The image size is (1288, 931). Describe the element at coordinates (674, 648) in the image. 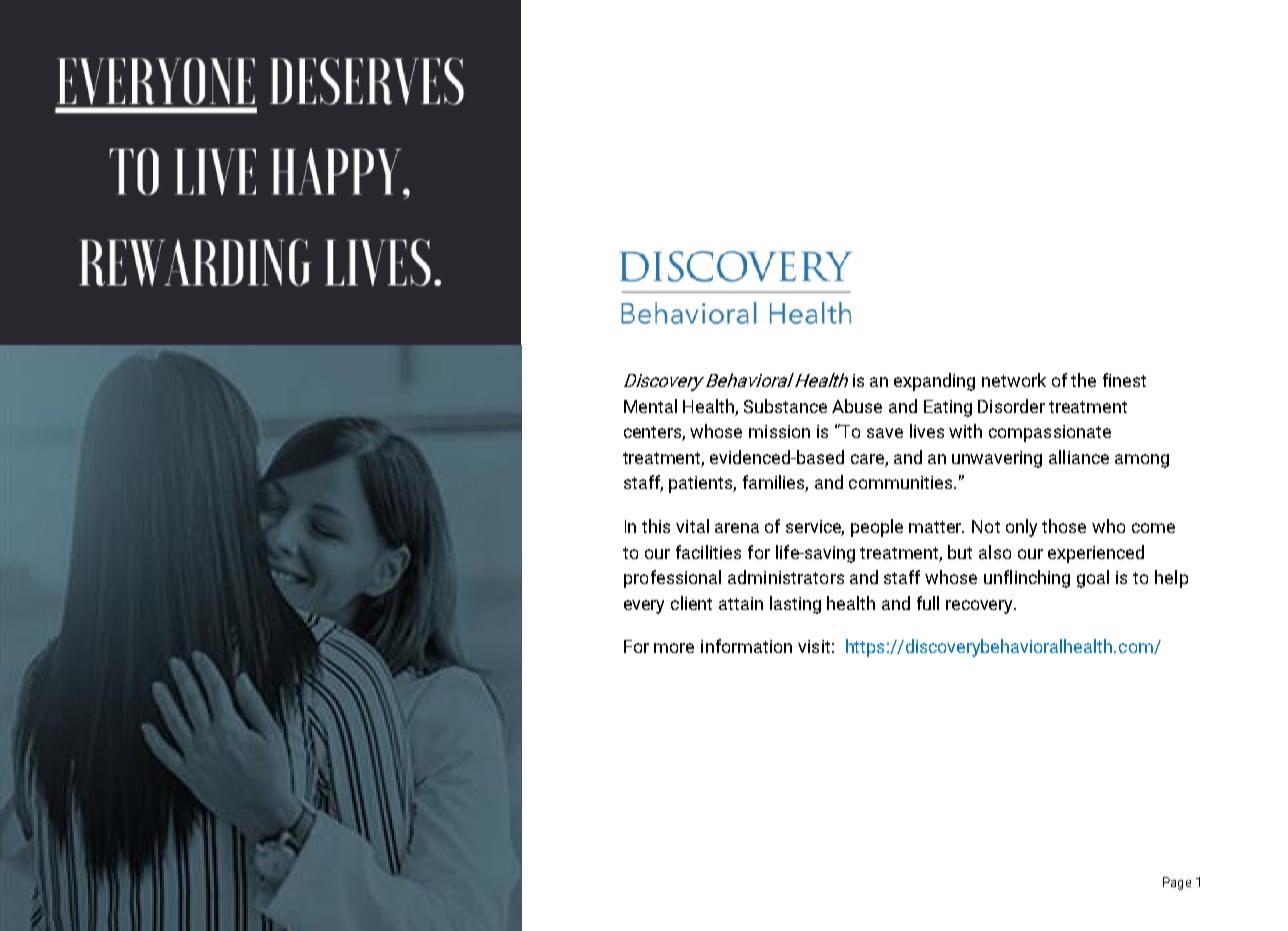

I see `more` at that location.
